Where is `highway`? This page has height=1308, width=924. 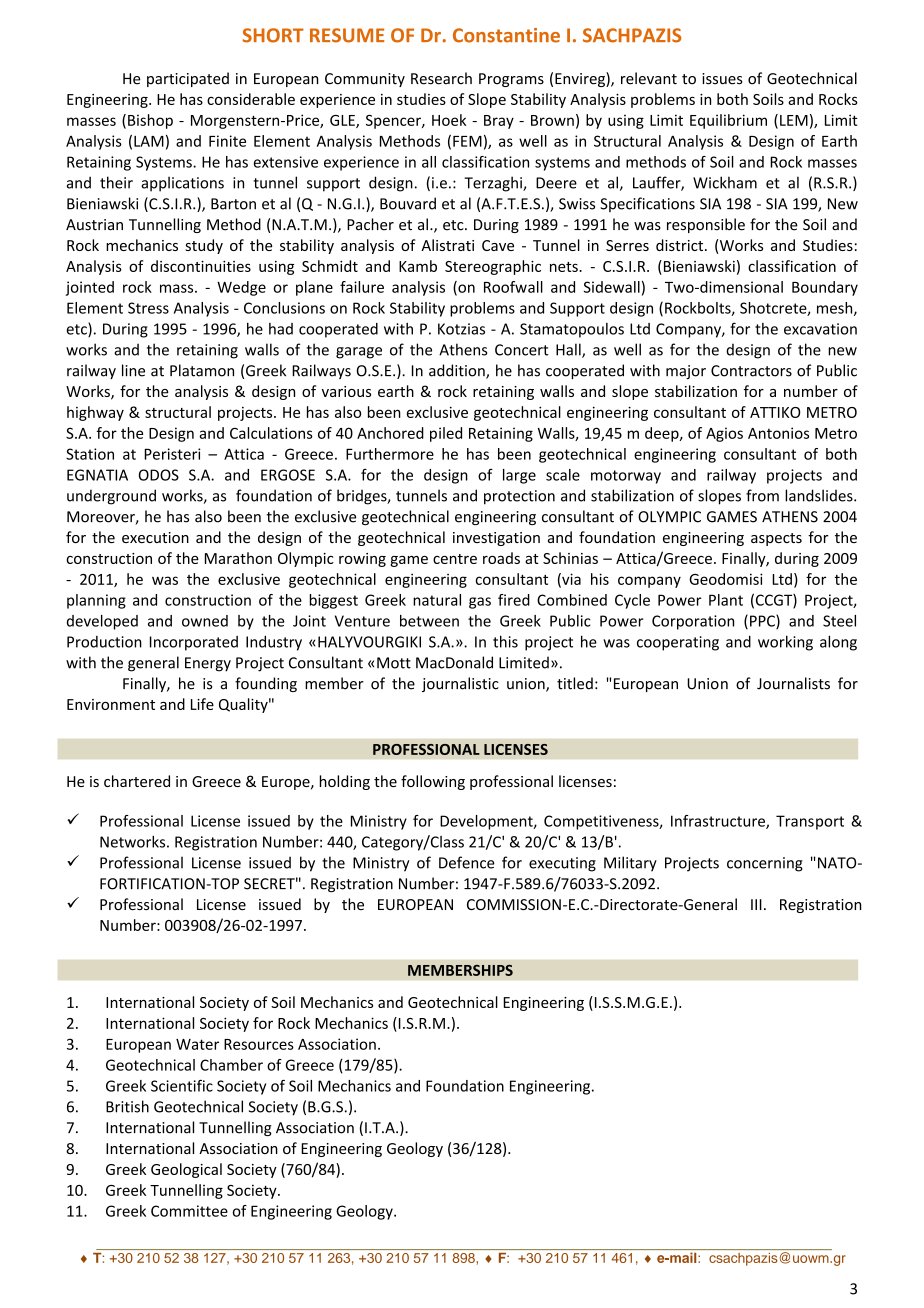 highway is located at coordinates (95, 413).
